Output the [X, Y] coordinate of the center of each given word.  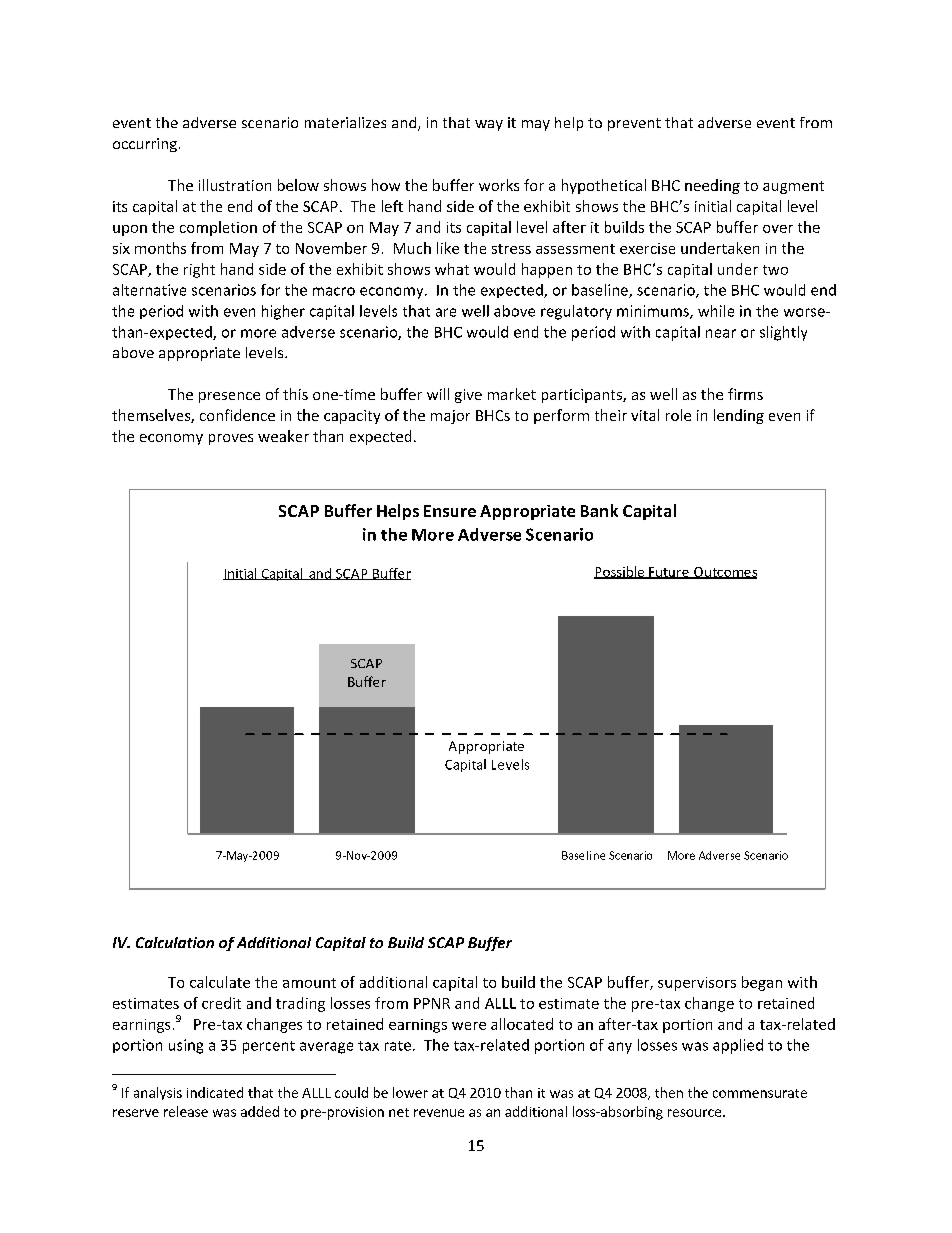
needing [712, 186]
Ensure [450, 511]
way [489, 125]
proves [231, 439]
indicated [215, 1092]
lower [410, 1092]
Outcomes [724, 573]
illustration [235, 185]
